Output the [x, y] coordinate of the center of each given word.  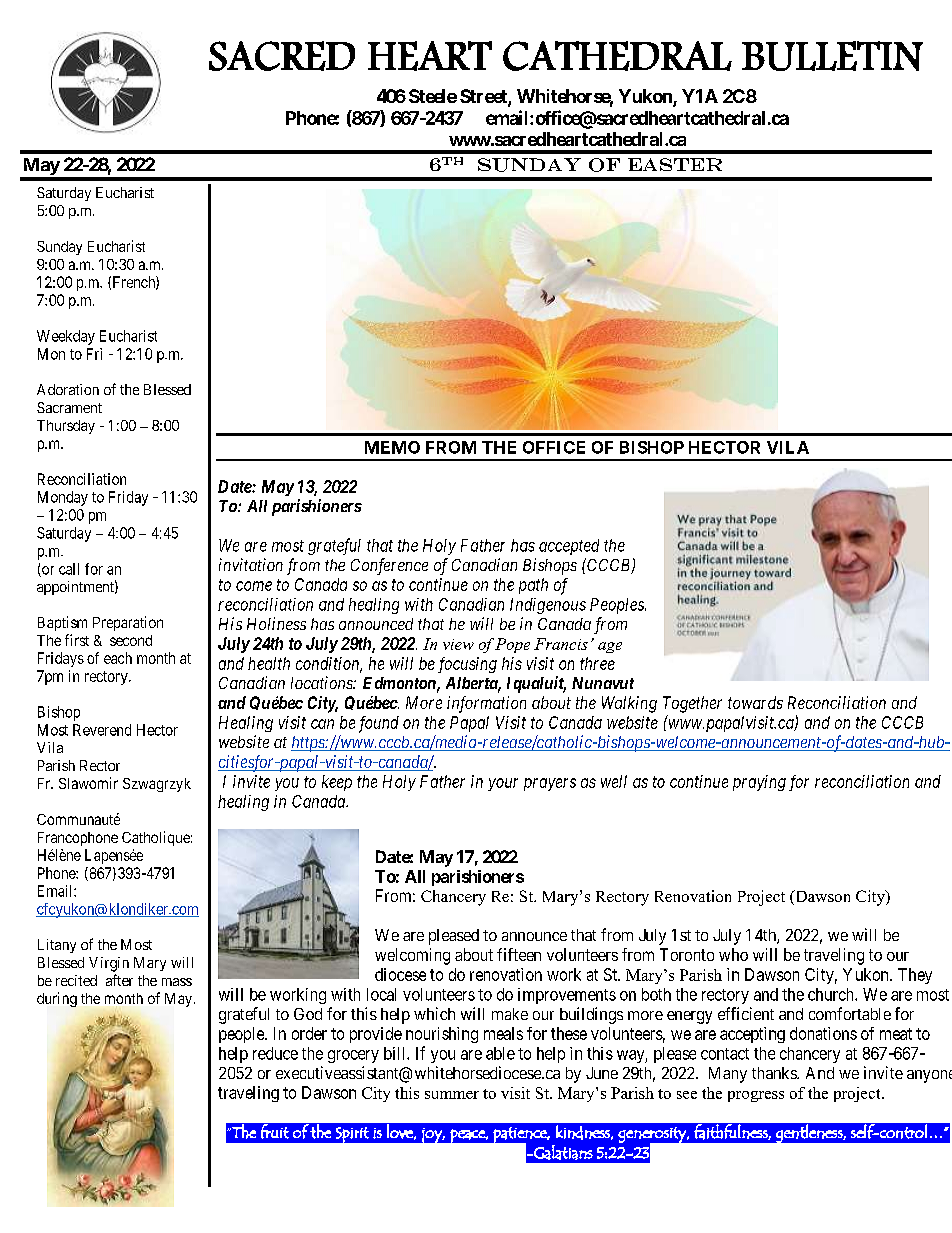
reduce [275, 1053]
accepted [569, 547]
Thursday [66, 427]
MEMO [392, 447]
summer [452, 1095]
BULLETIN [832, 56]
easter [675, 164]
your [503, 784]
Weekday [66, 337]
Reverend [102, 730]
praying [759, 783]
